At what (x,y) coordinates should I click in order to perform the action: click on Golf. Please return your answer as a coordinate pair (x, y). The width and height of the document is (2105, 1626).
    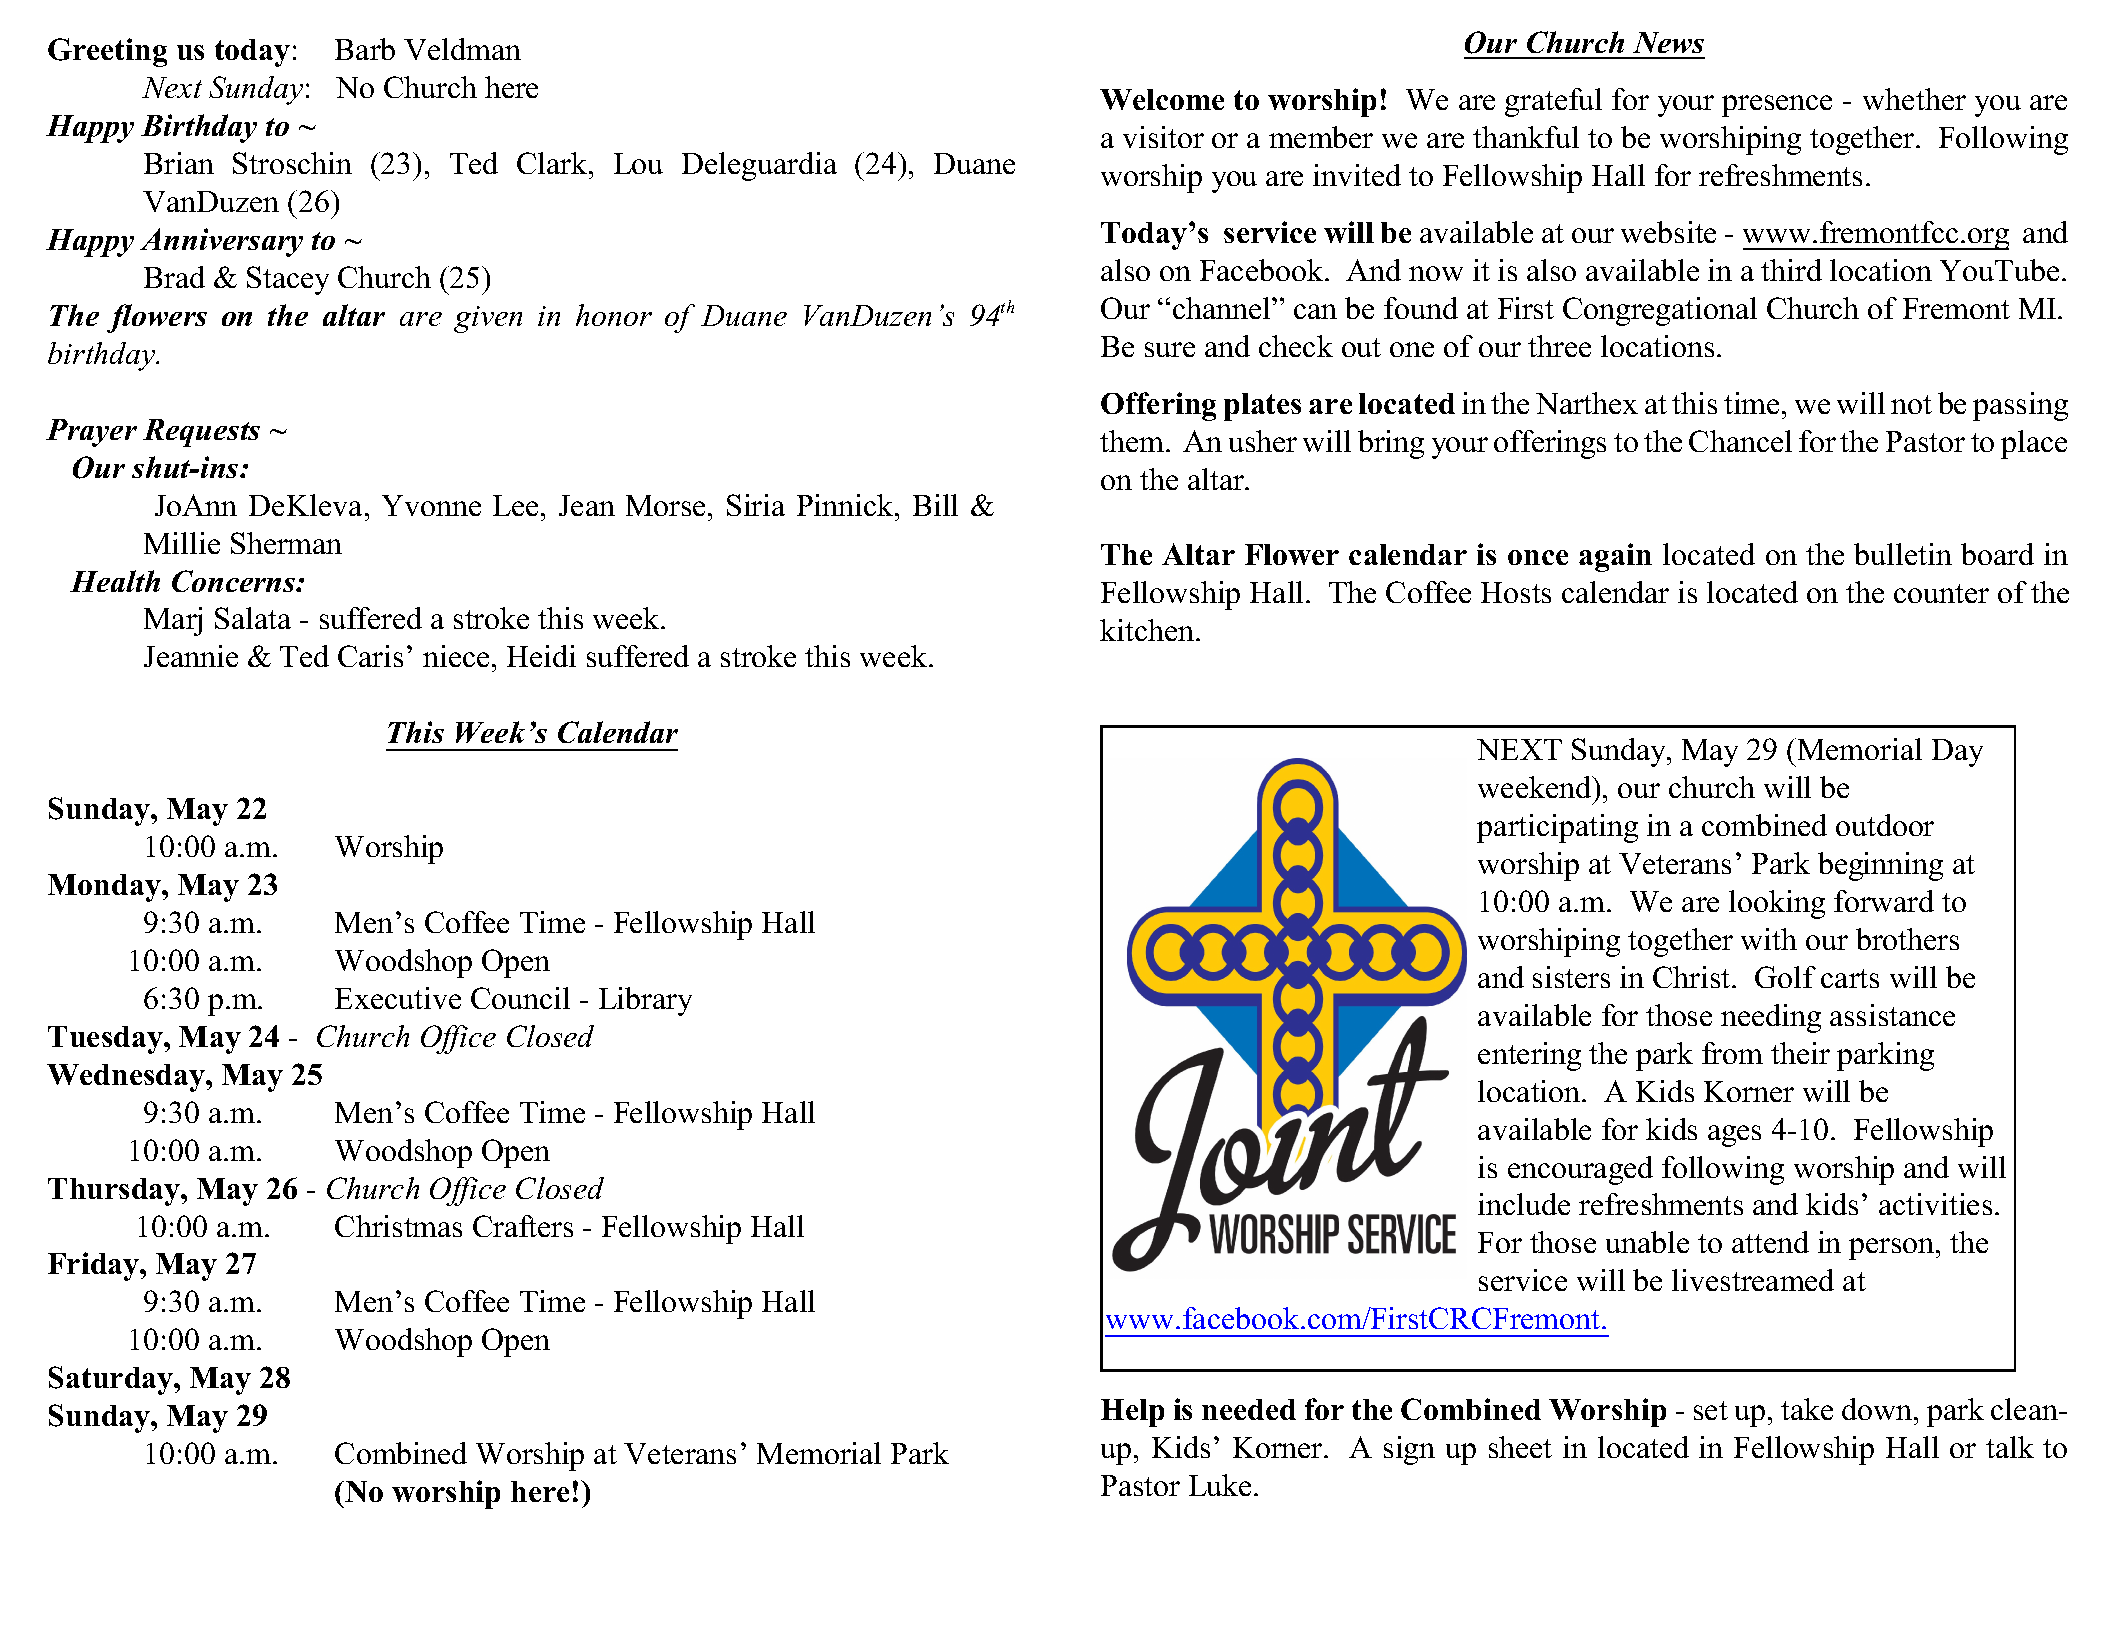
    Looking at the image, I should click on (1785, 977).
